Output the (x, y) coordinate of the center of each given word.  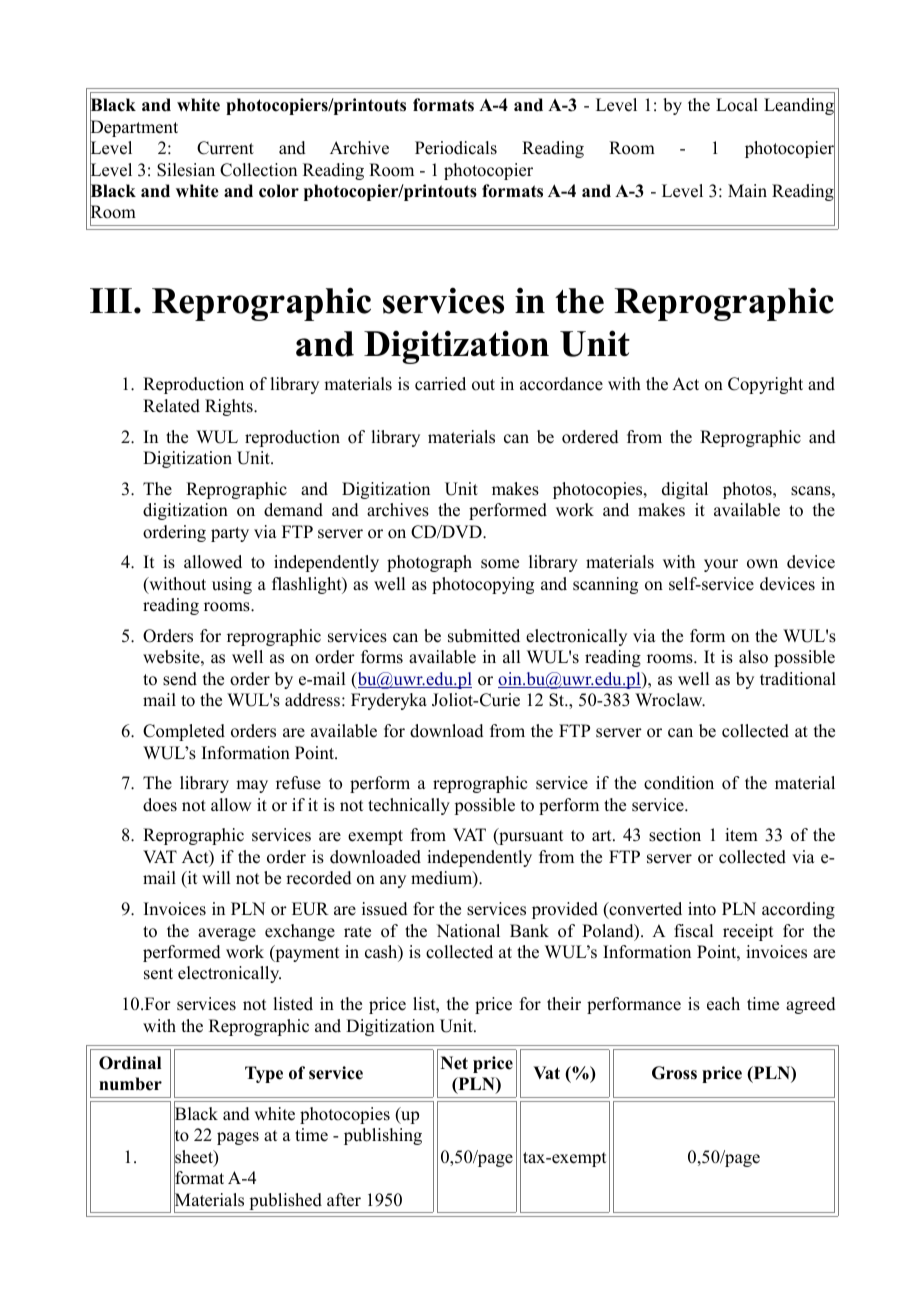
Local (737, 105)
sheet (194, 1157)
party (230, 534)
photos (748, 490)
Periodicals (456, 148)
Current (225, 148)
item (741, 835)
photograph (429, 563)
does (160, 805)
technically (409, 806)
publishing (383, 1136)
